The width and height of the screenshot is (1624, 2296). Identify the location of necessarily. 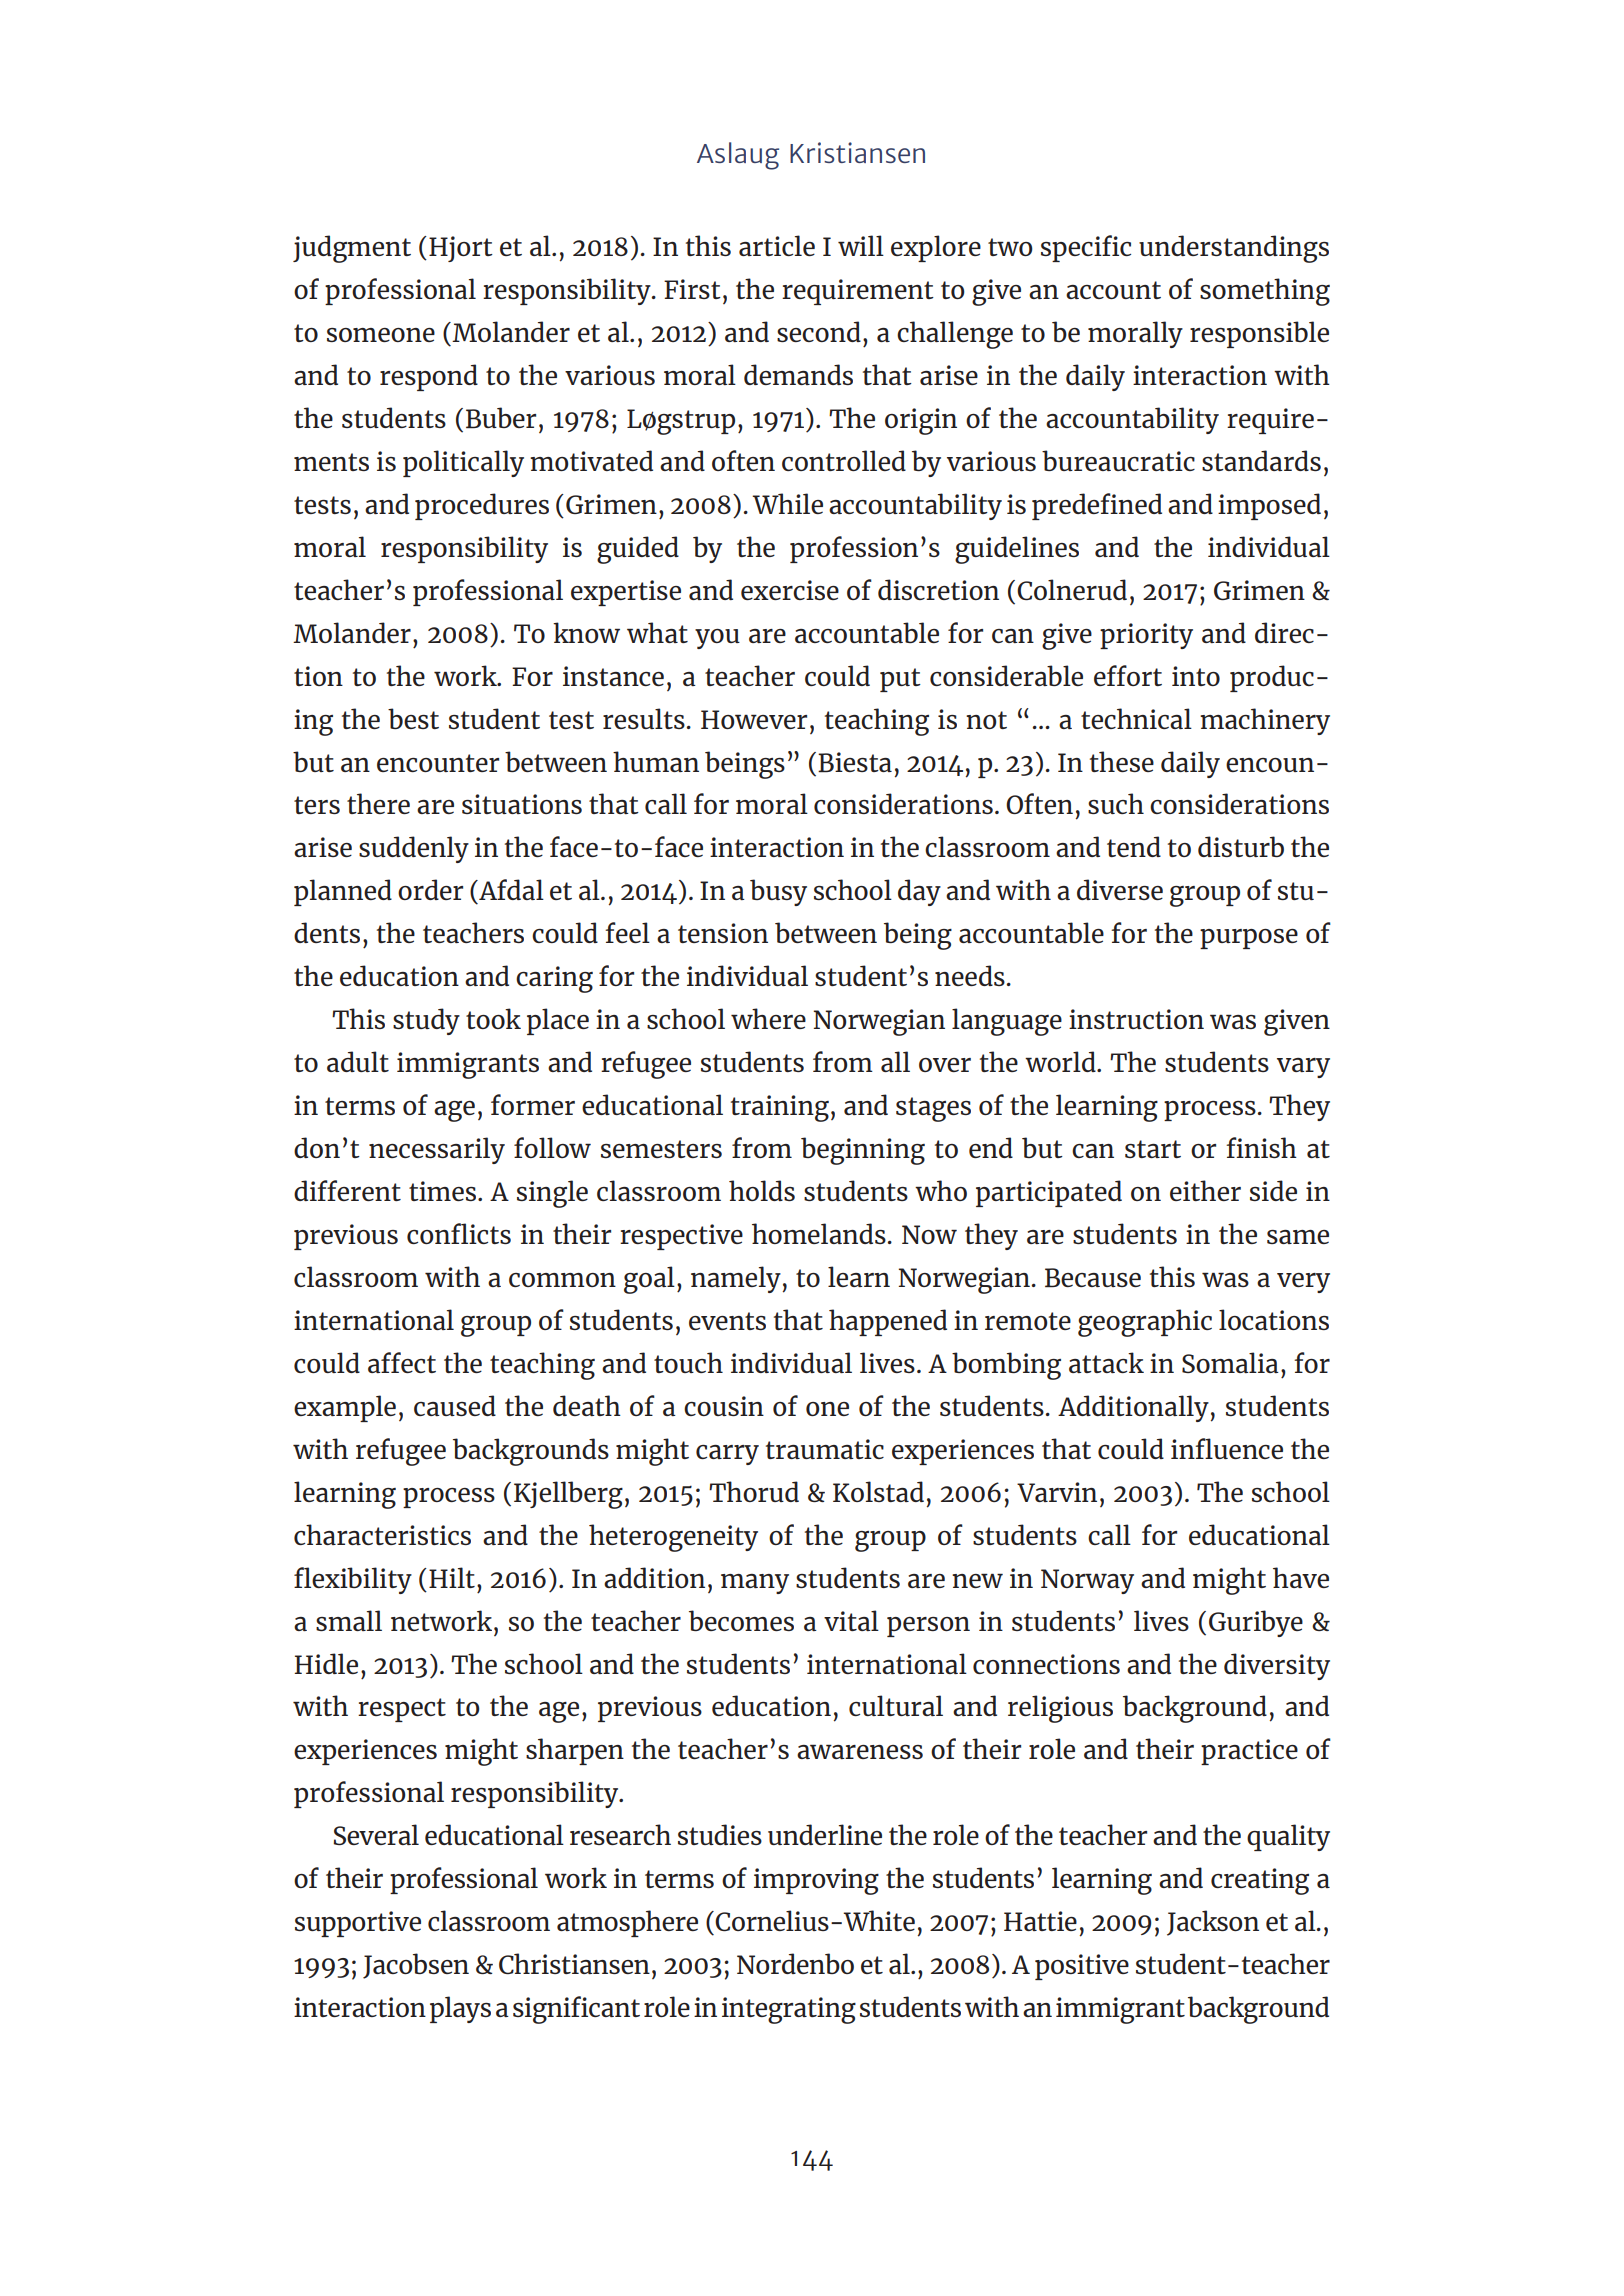
(437, 1150).
